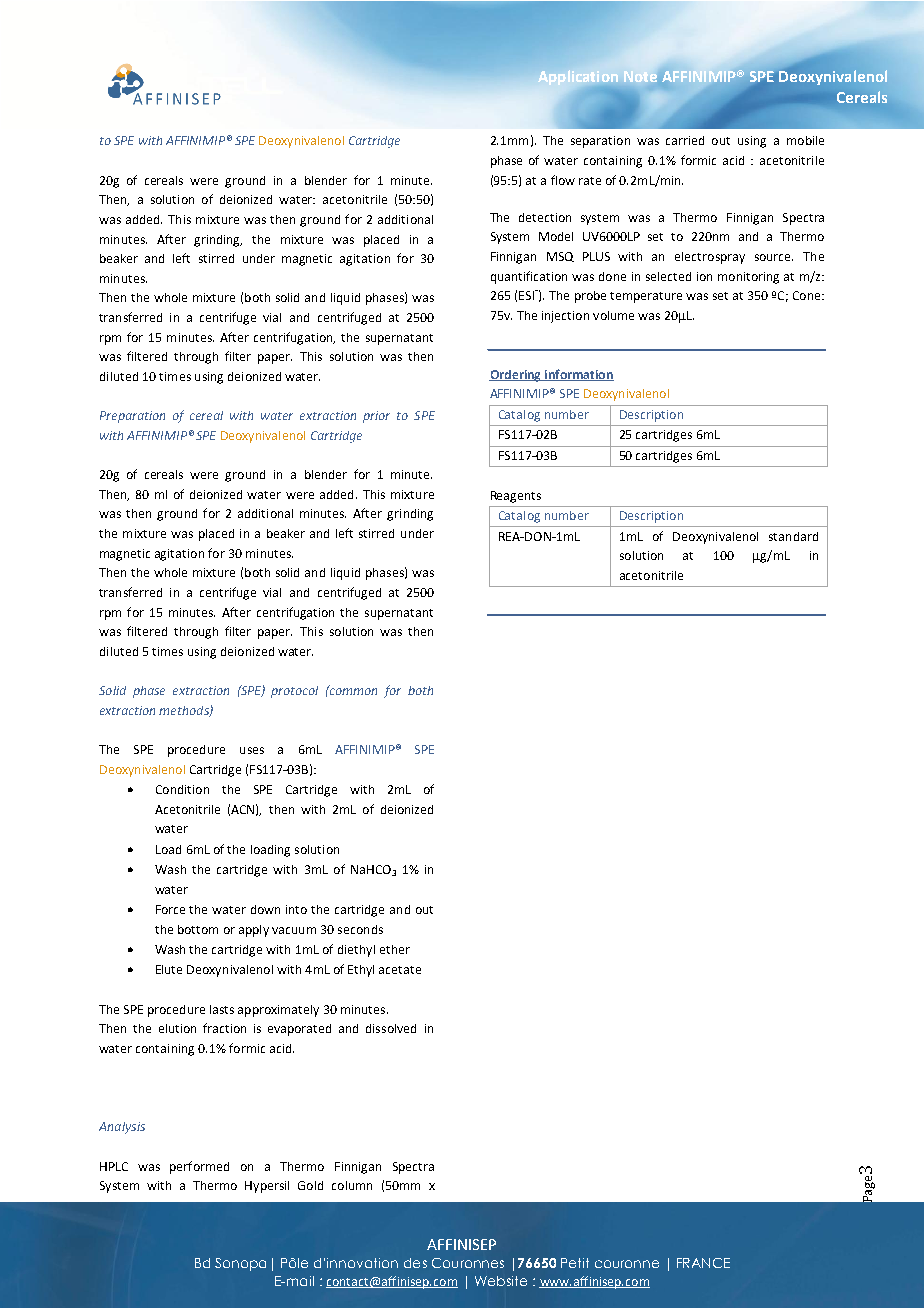  What do you see at coordinates (703, 1263) in the screenshot?
I see `FRANCE` at bounding box center [703, 1263].
